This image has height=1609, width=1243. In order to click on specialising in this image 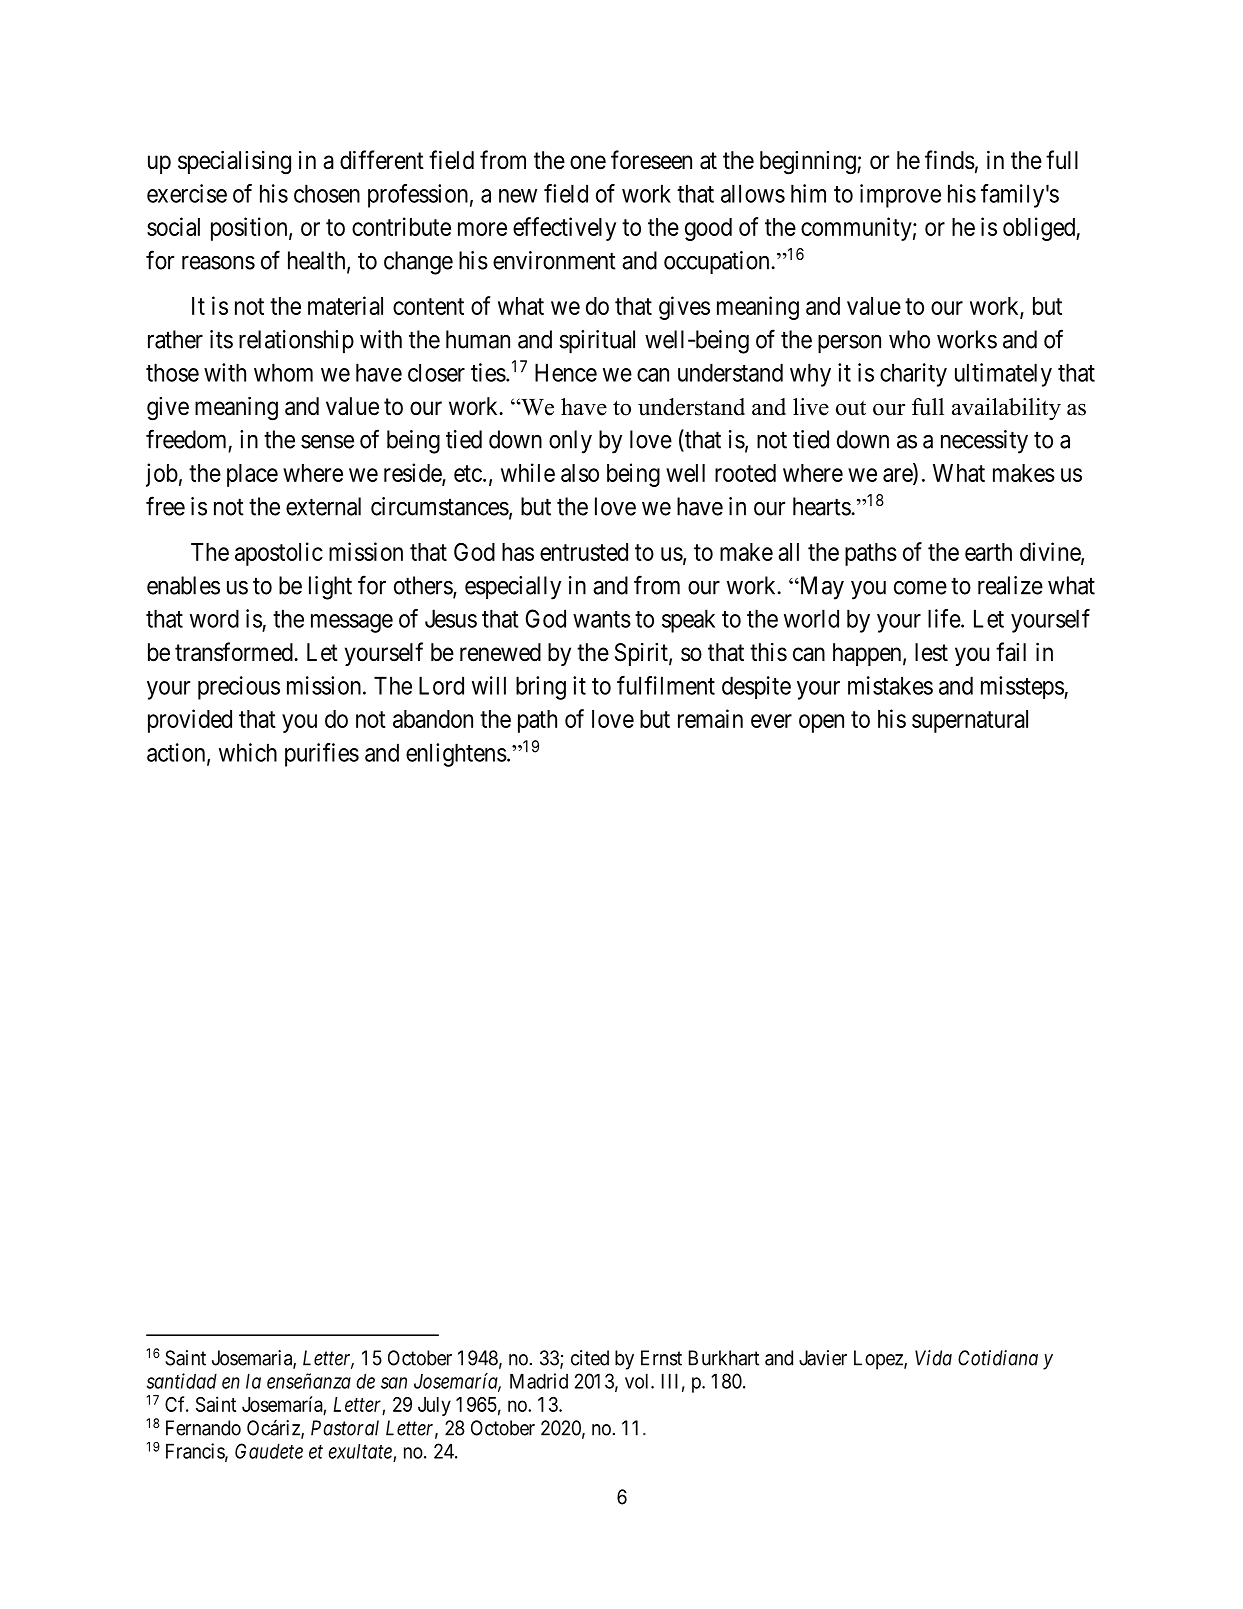, I will do `click(234, 162)`.
